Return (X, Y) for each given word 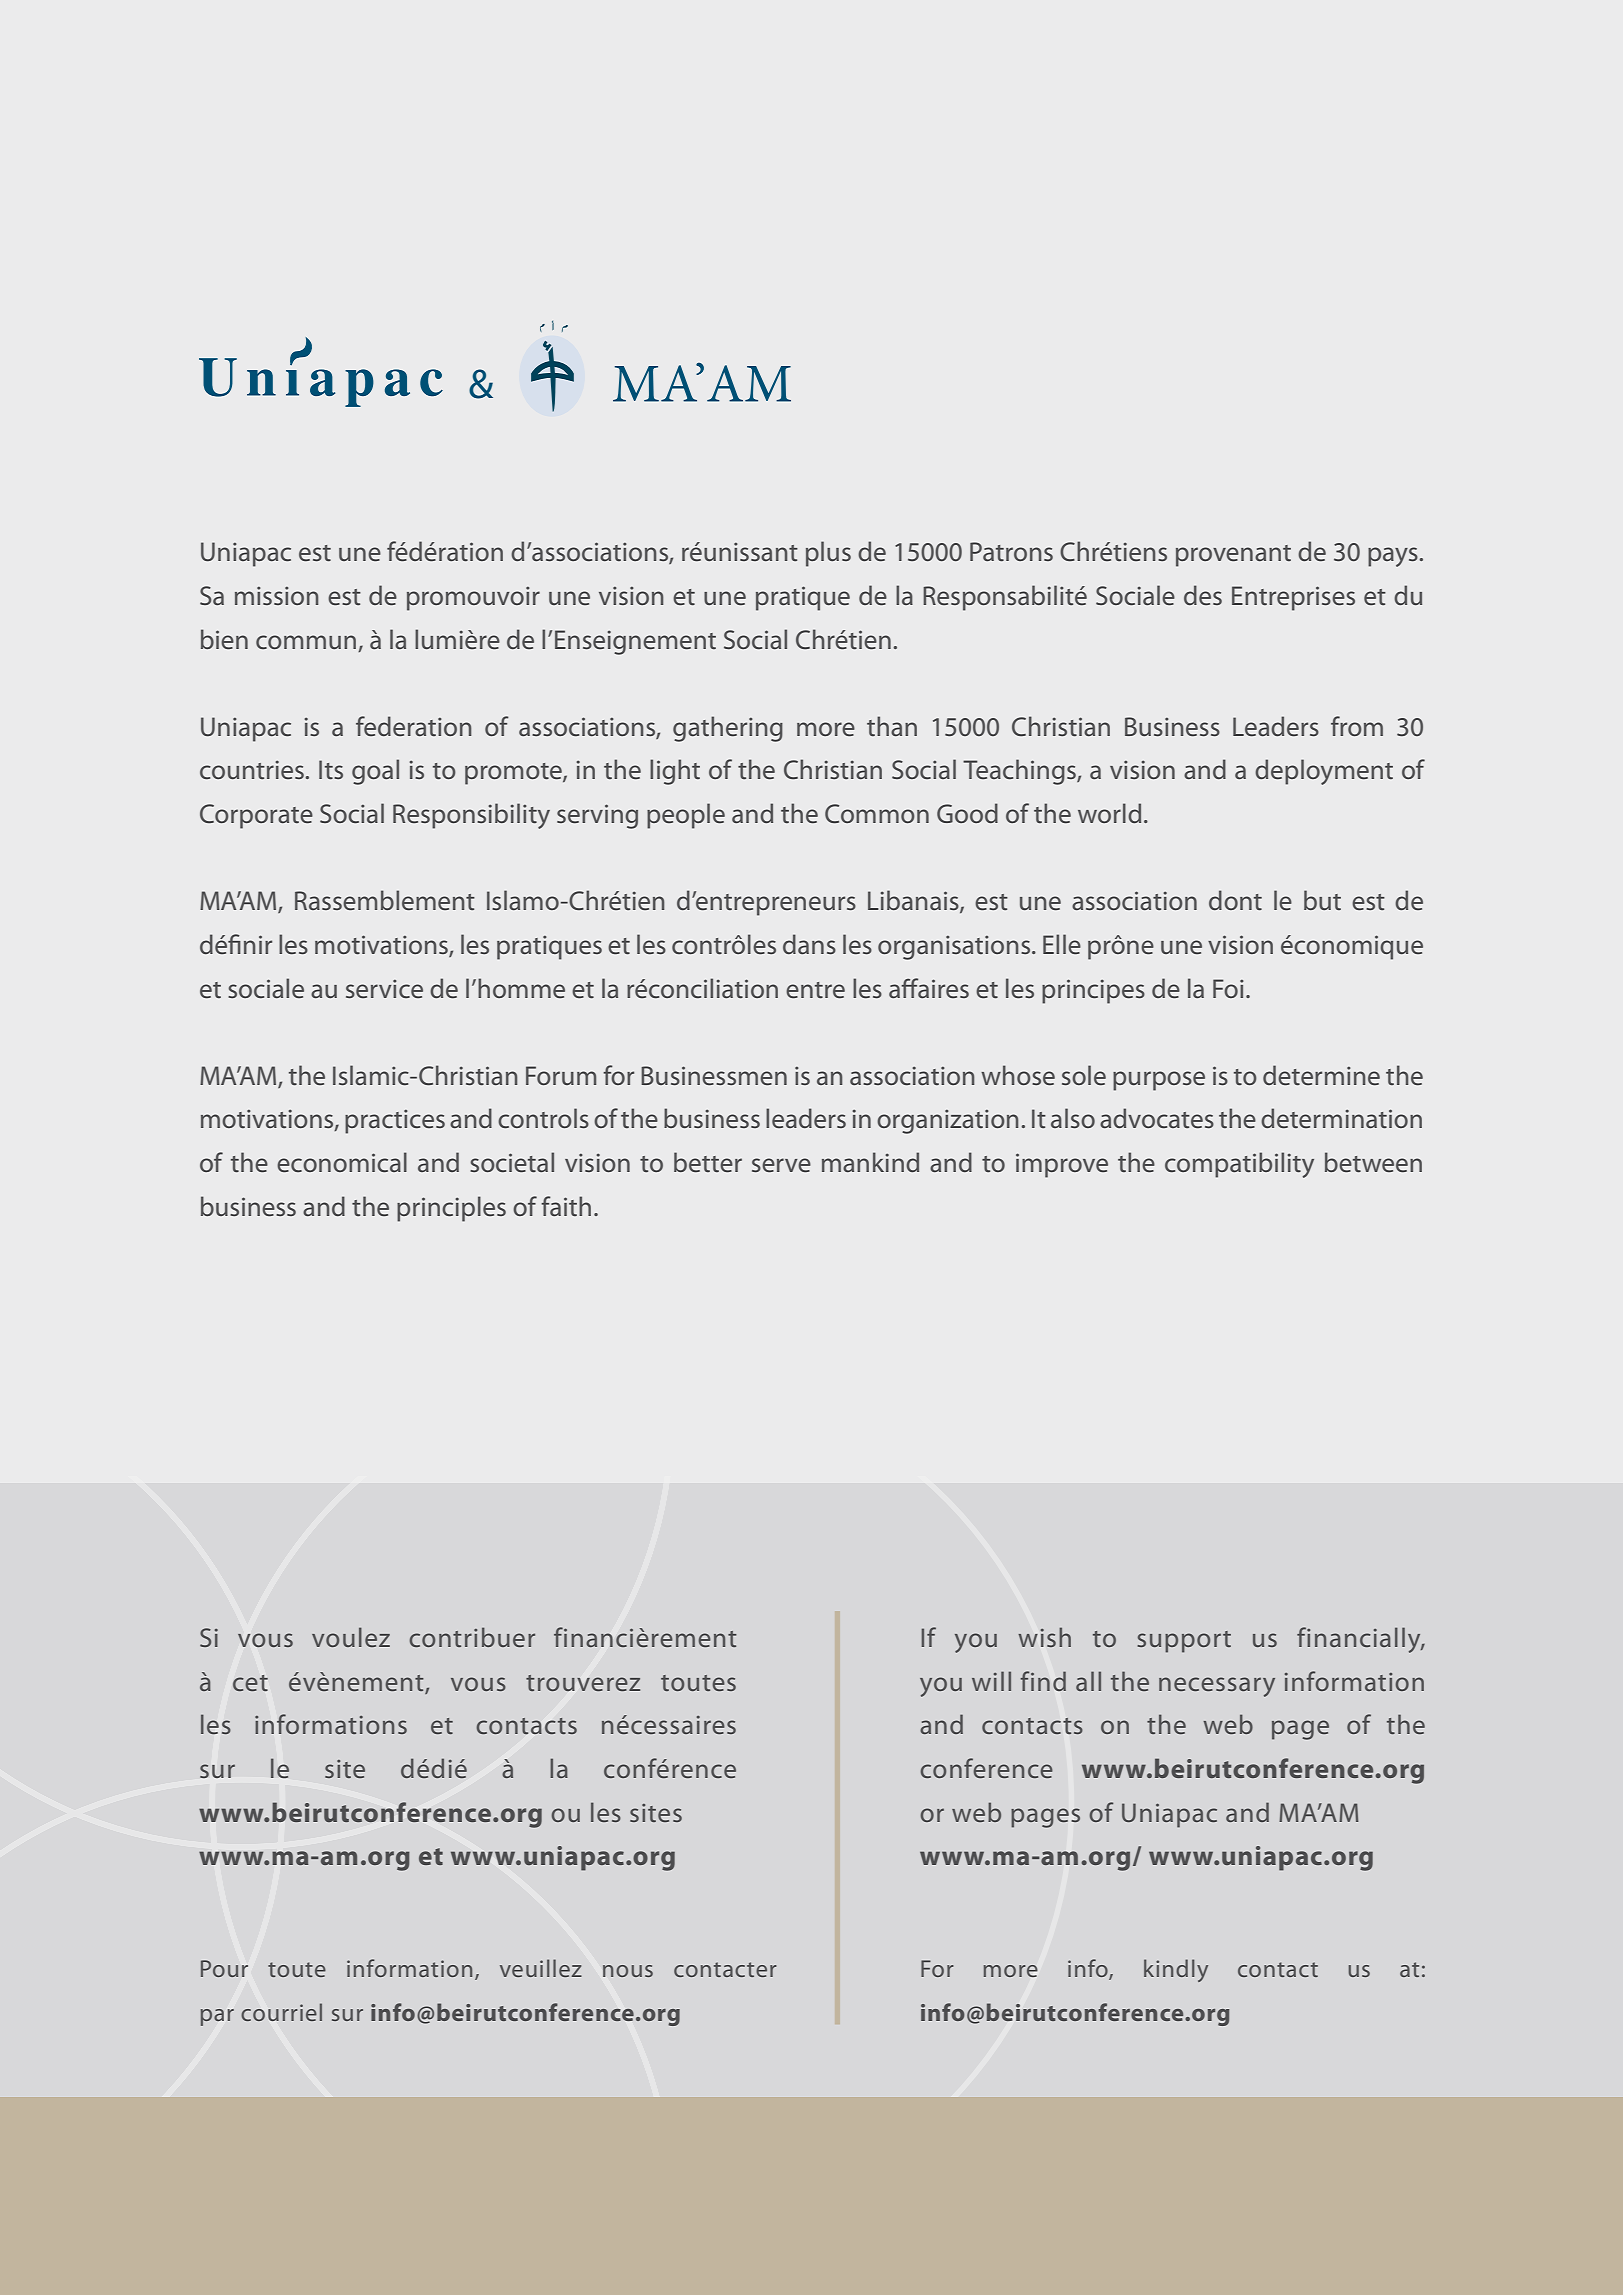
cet (250, 1683)
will (991, 1681)
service (384, 988)
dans (809, 944)
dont (1235, 900)
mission (276, 595)
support (1184, 1642)
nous (628, 1971)
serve (781, 1165)
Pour (224, 1968)
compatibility (1239, 1165)
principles (451, 1209)
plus (828, 554)
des (1203, 595)
